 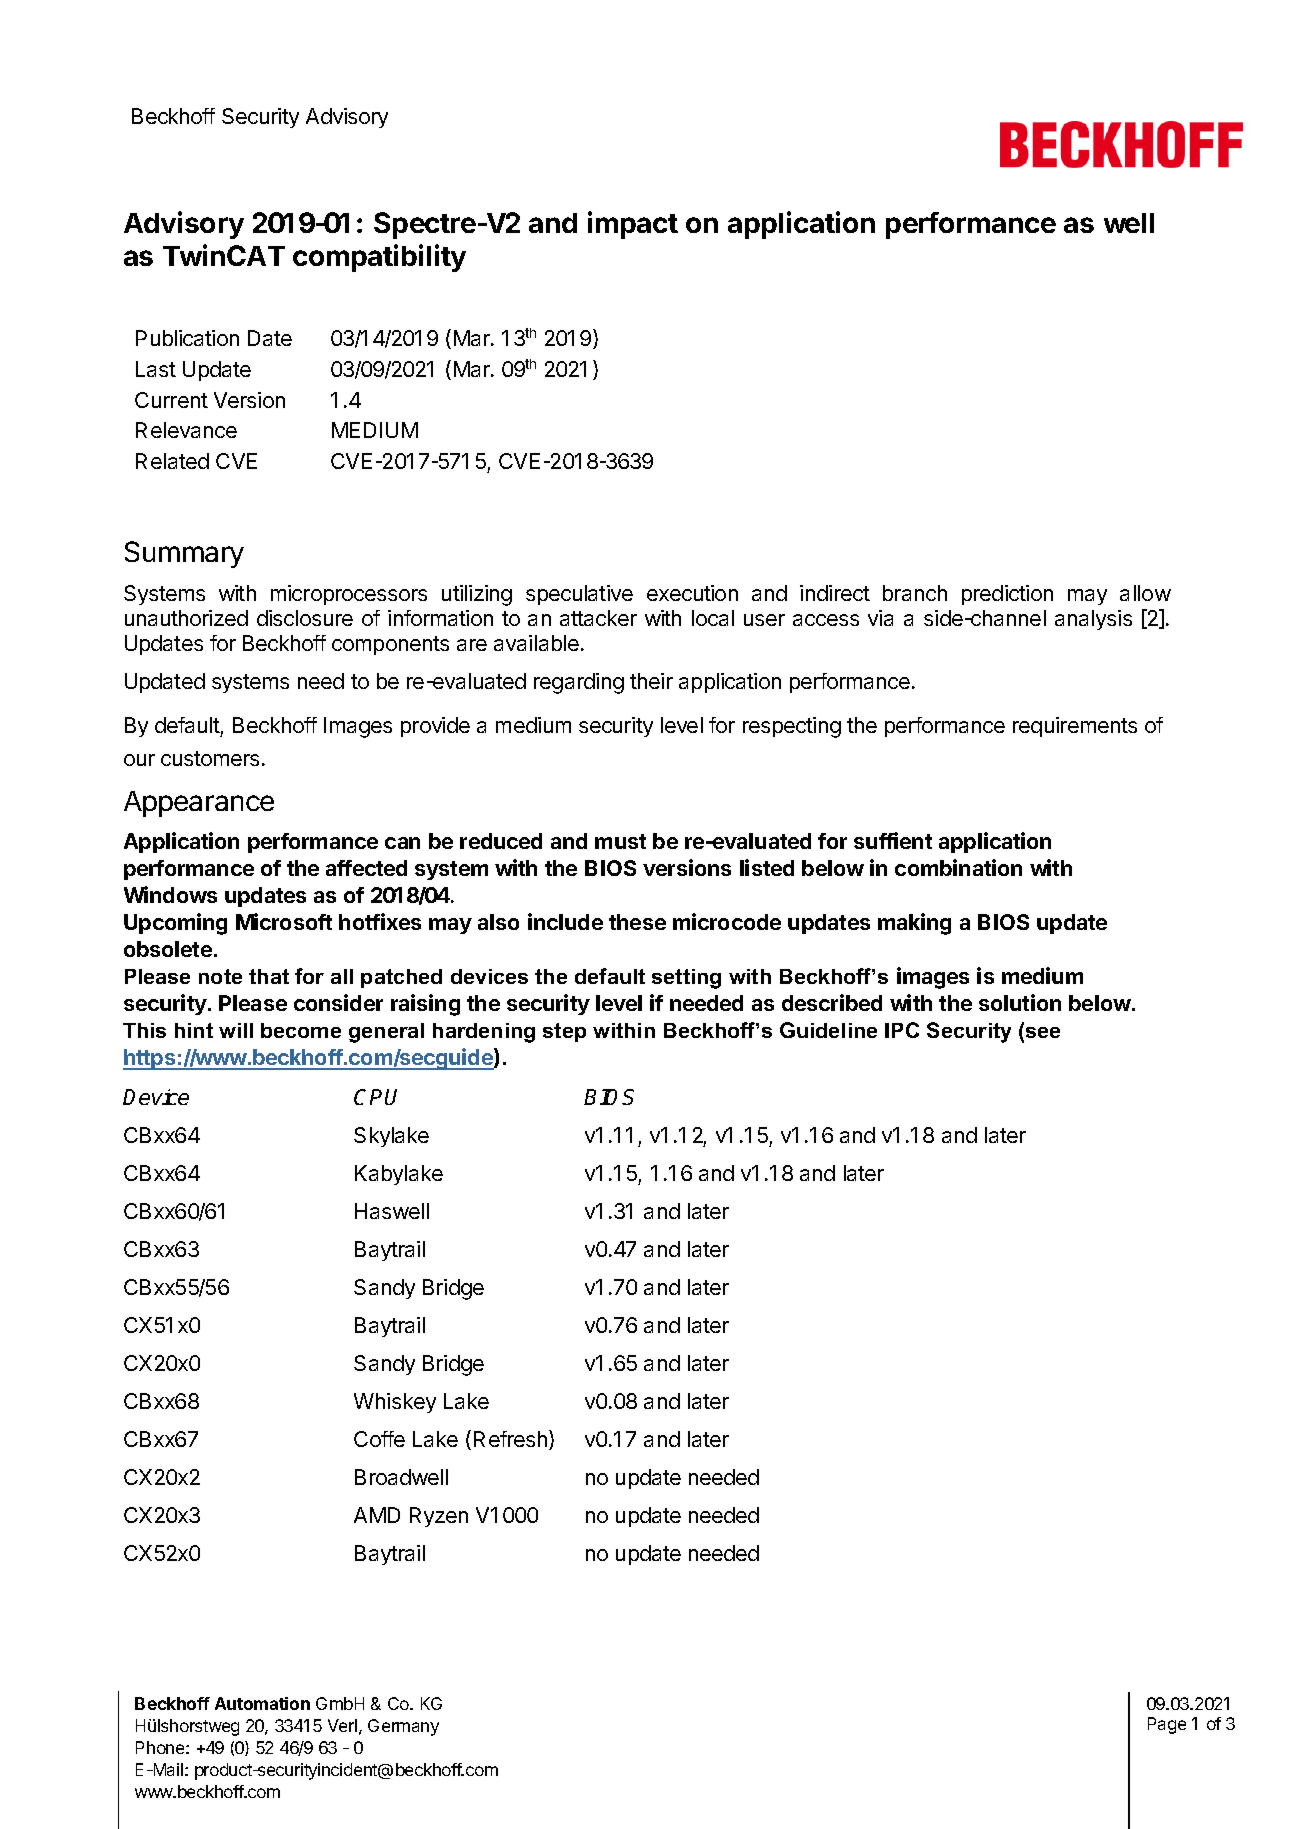 I want to click on setting, so click(x=686, y=979).
